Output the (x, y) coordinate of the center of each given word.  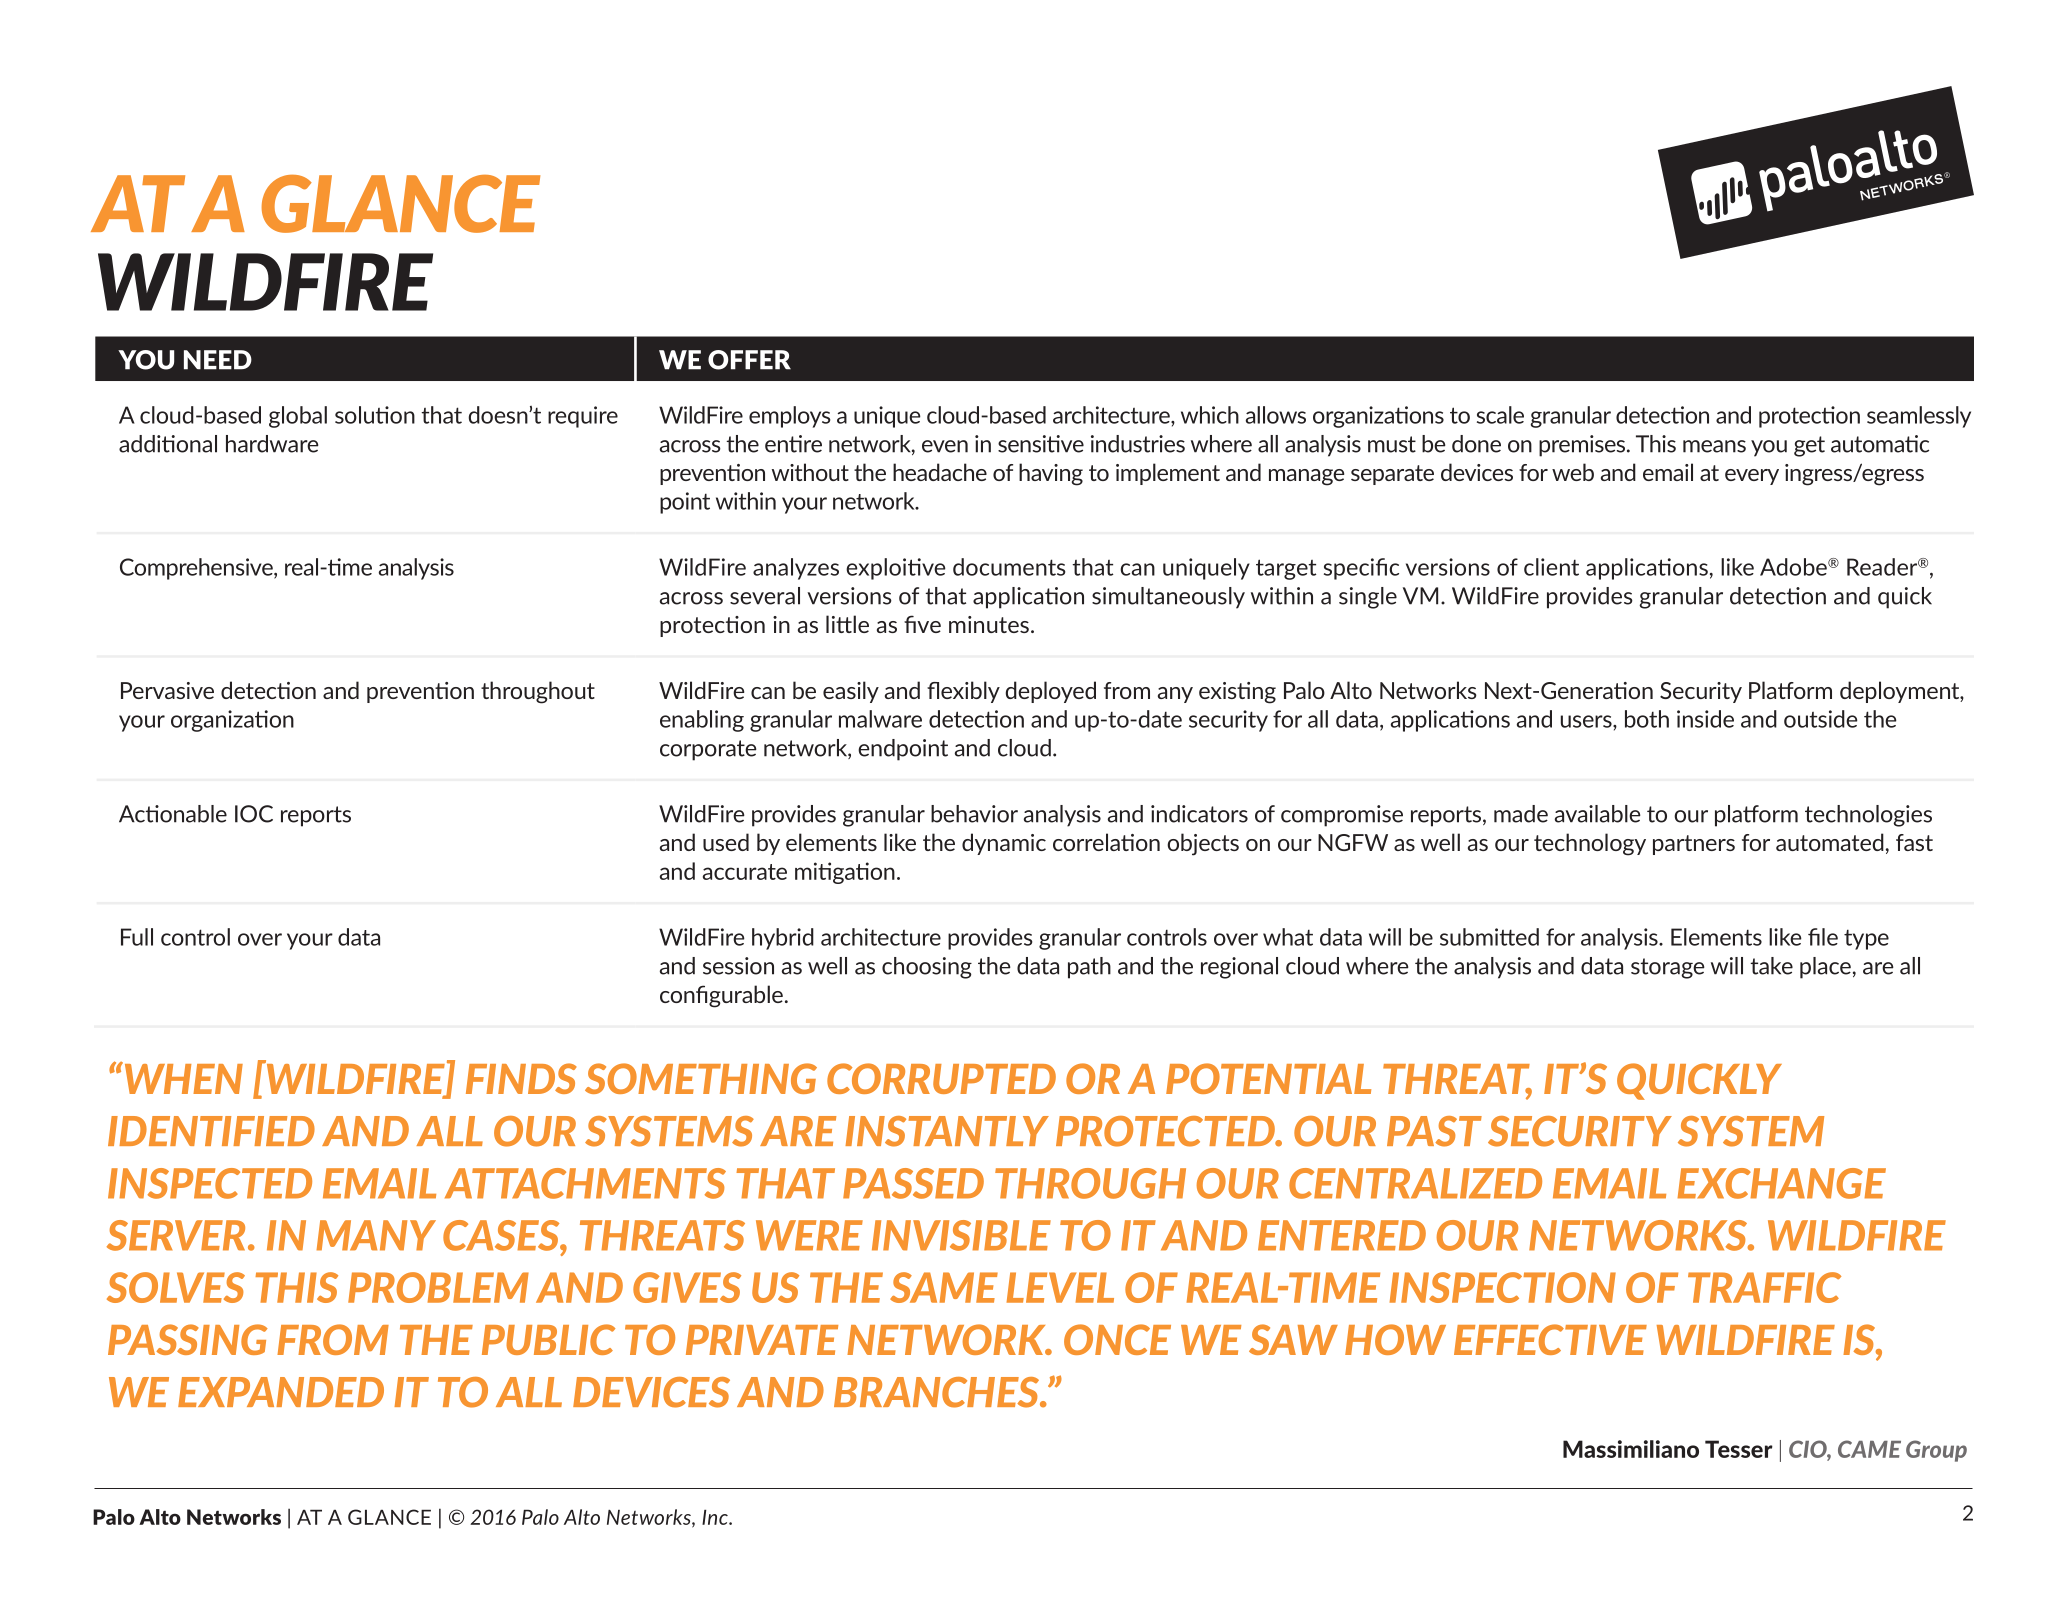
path (1089, 968)
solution (375, 415)
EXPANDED (281, 1392)
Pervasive (167, 690)
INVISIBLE (961, 1235)
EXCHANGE (1781, 1183)
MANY (376, 1235)
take (1771, 966)
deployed (1051, 692)
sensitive (1041, 444)
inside (1705, 719)
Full (137, 937)
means (1714, 446)
